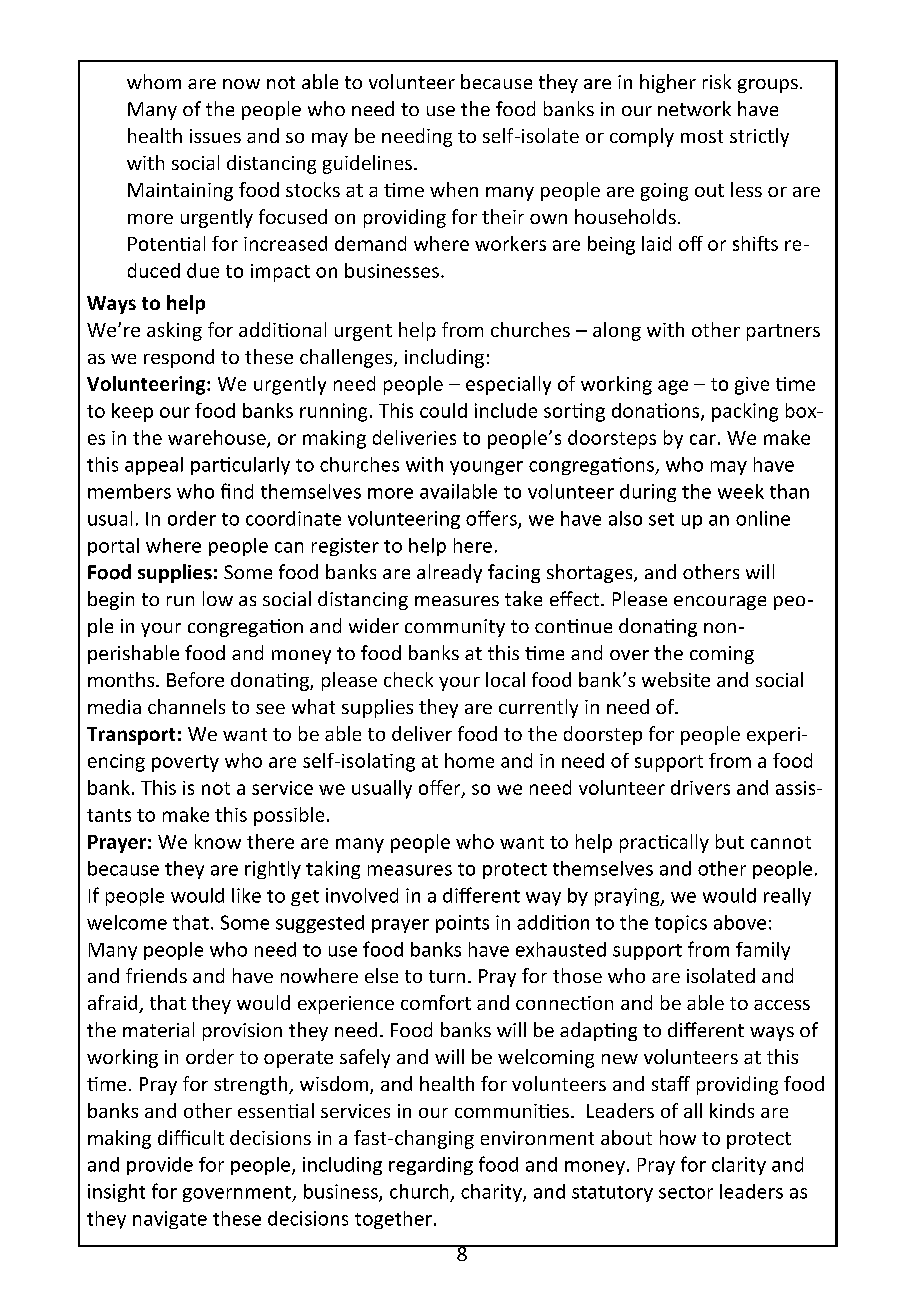 The width and height of the image is (924, 1313). Describe the element at coordinates (752, 386) in the image. I see `give` at that location.
